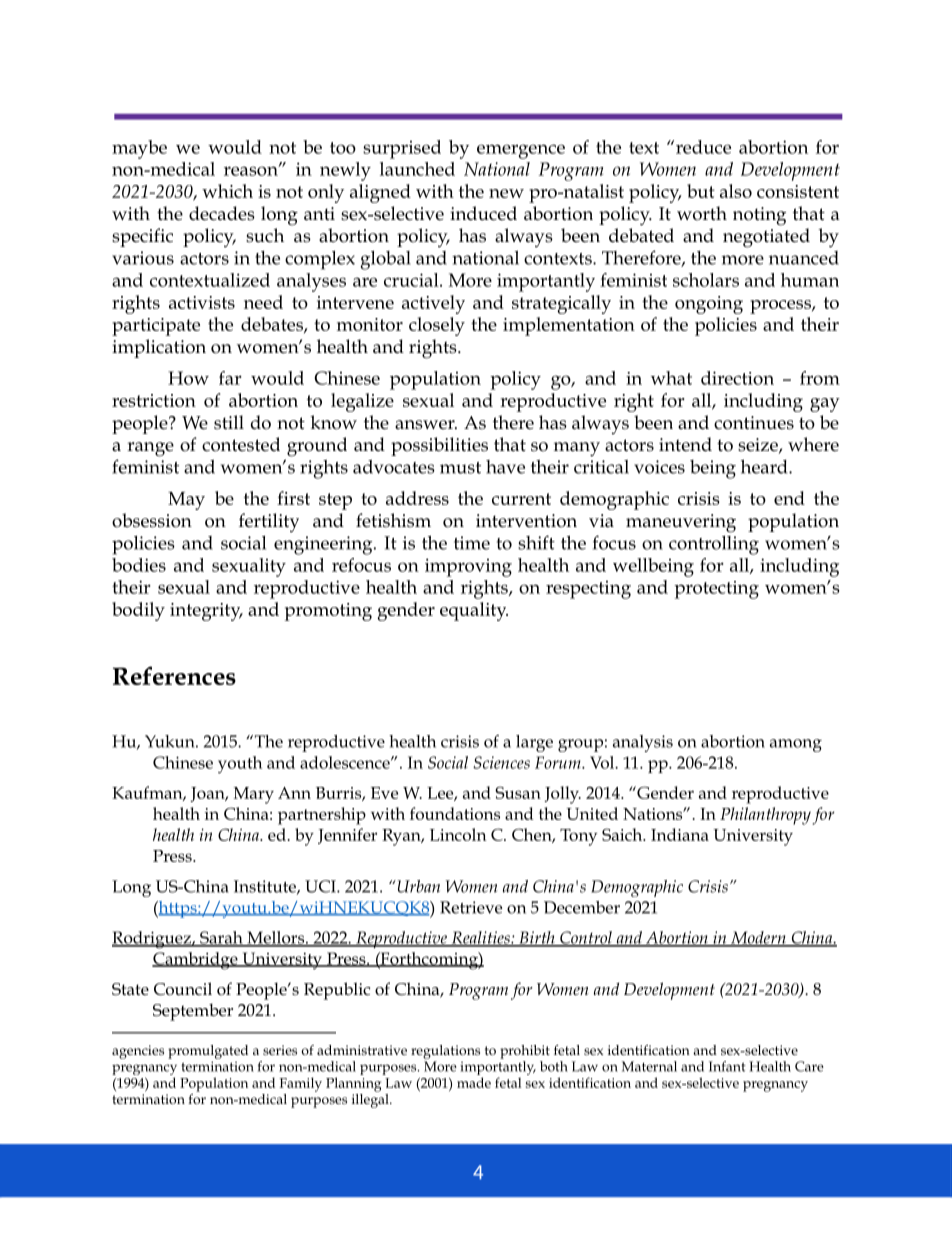 The image size is (952, 1233). Describe the element at coordinates (681, 523) in the document. I see `maneuvering` at that location.
